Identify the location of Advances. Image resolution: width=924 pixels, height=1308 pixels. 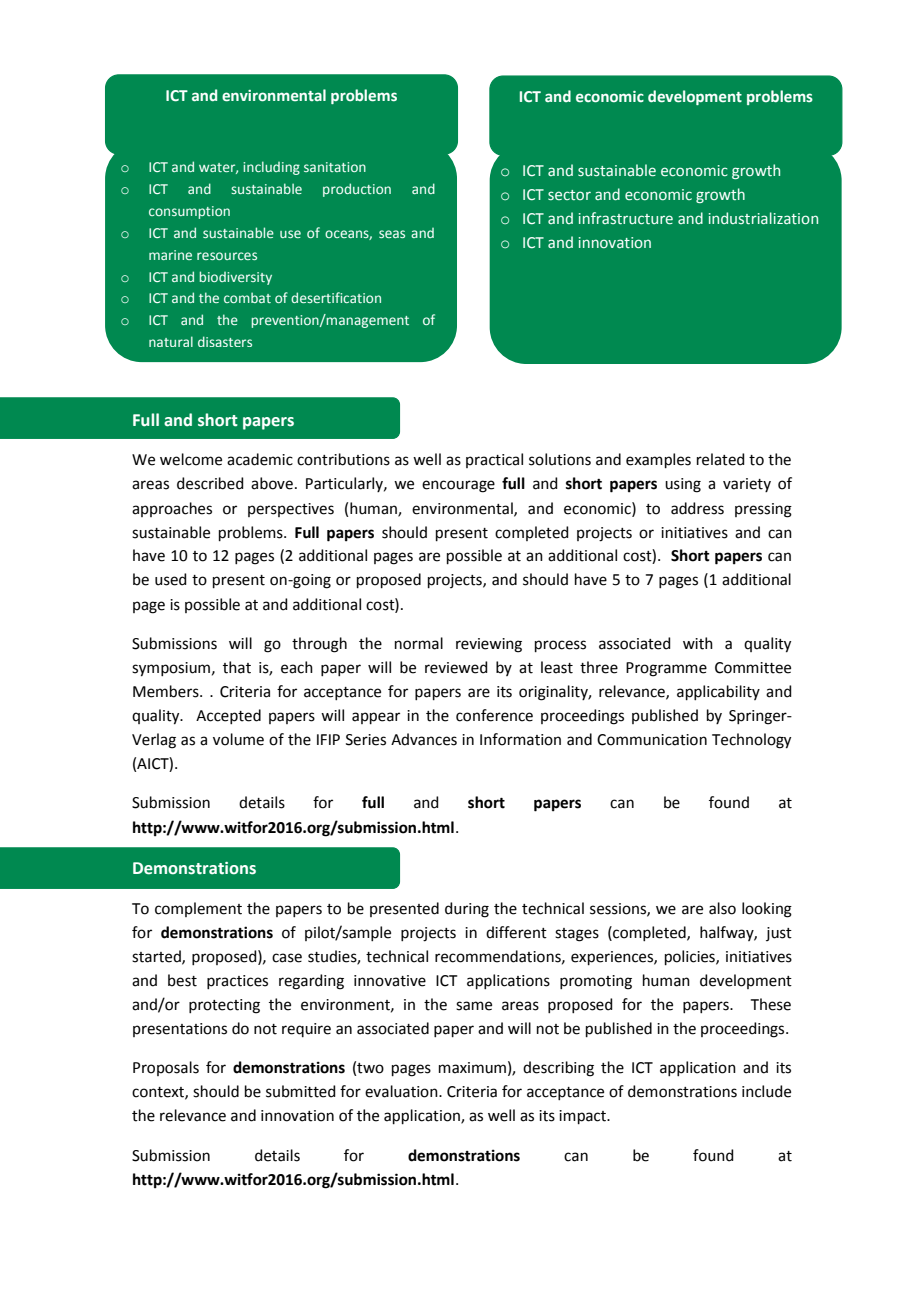
(424, 739).
